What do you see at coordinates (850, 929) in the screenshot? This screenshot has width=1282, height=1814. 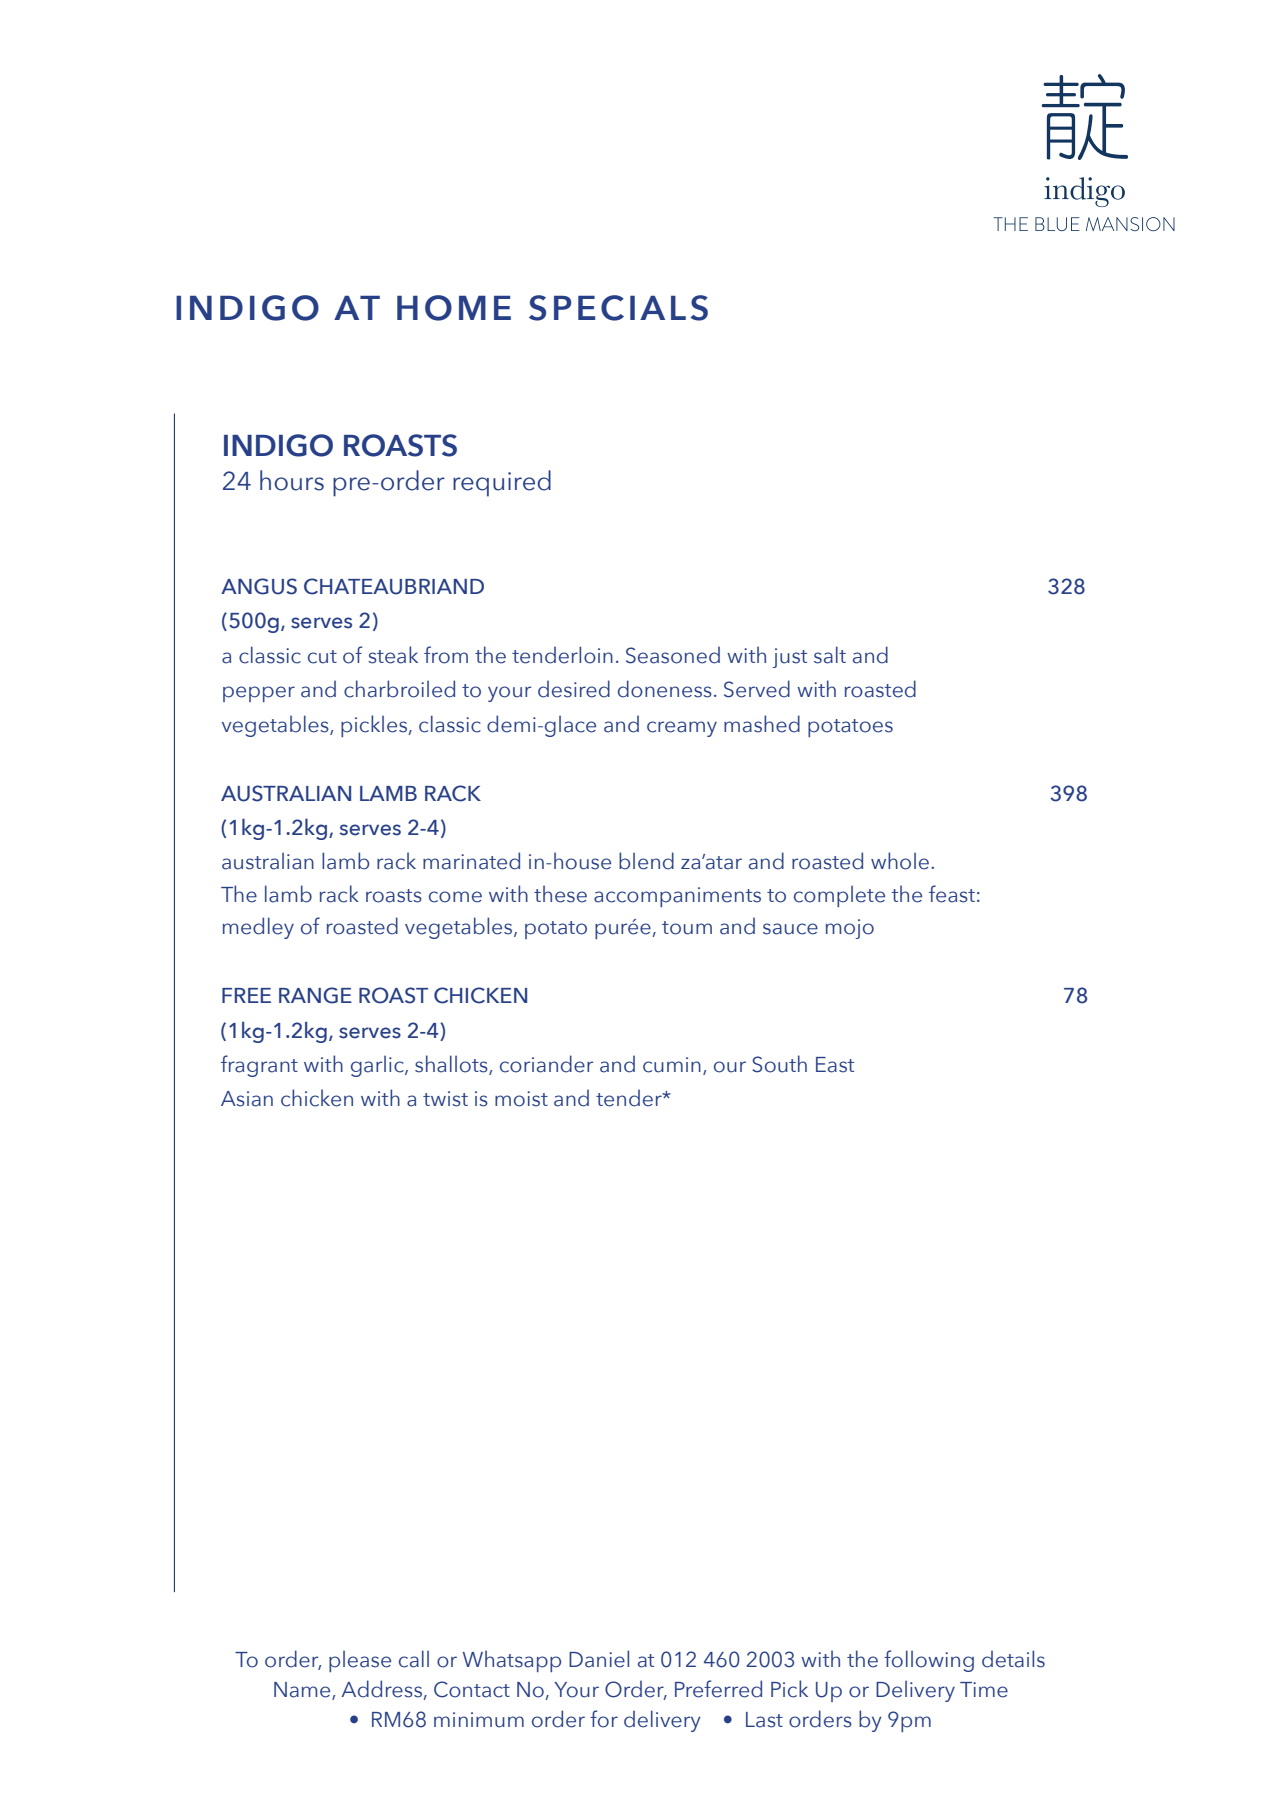 I see `mojo` at bounding box center [850, 929].
